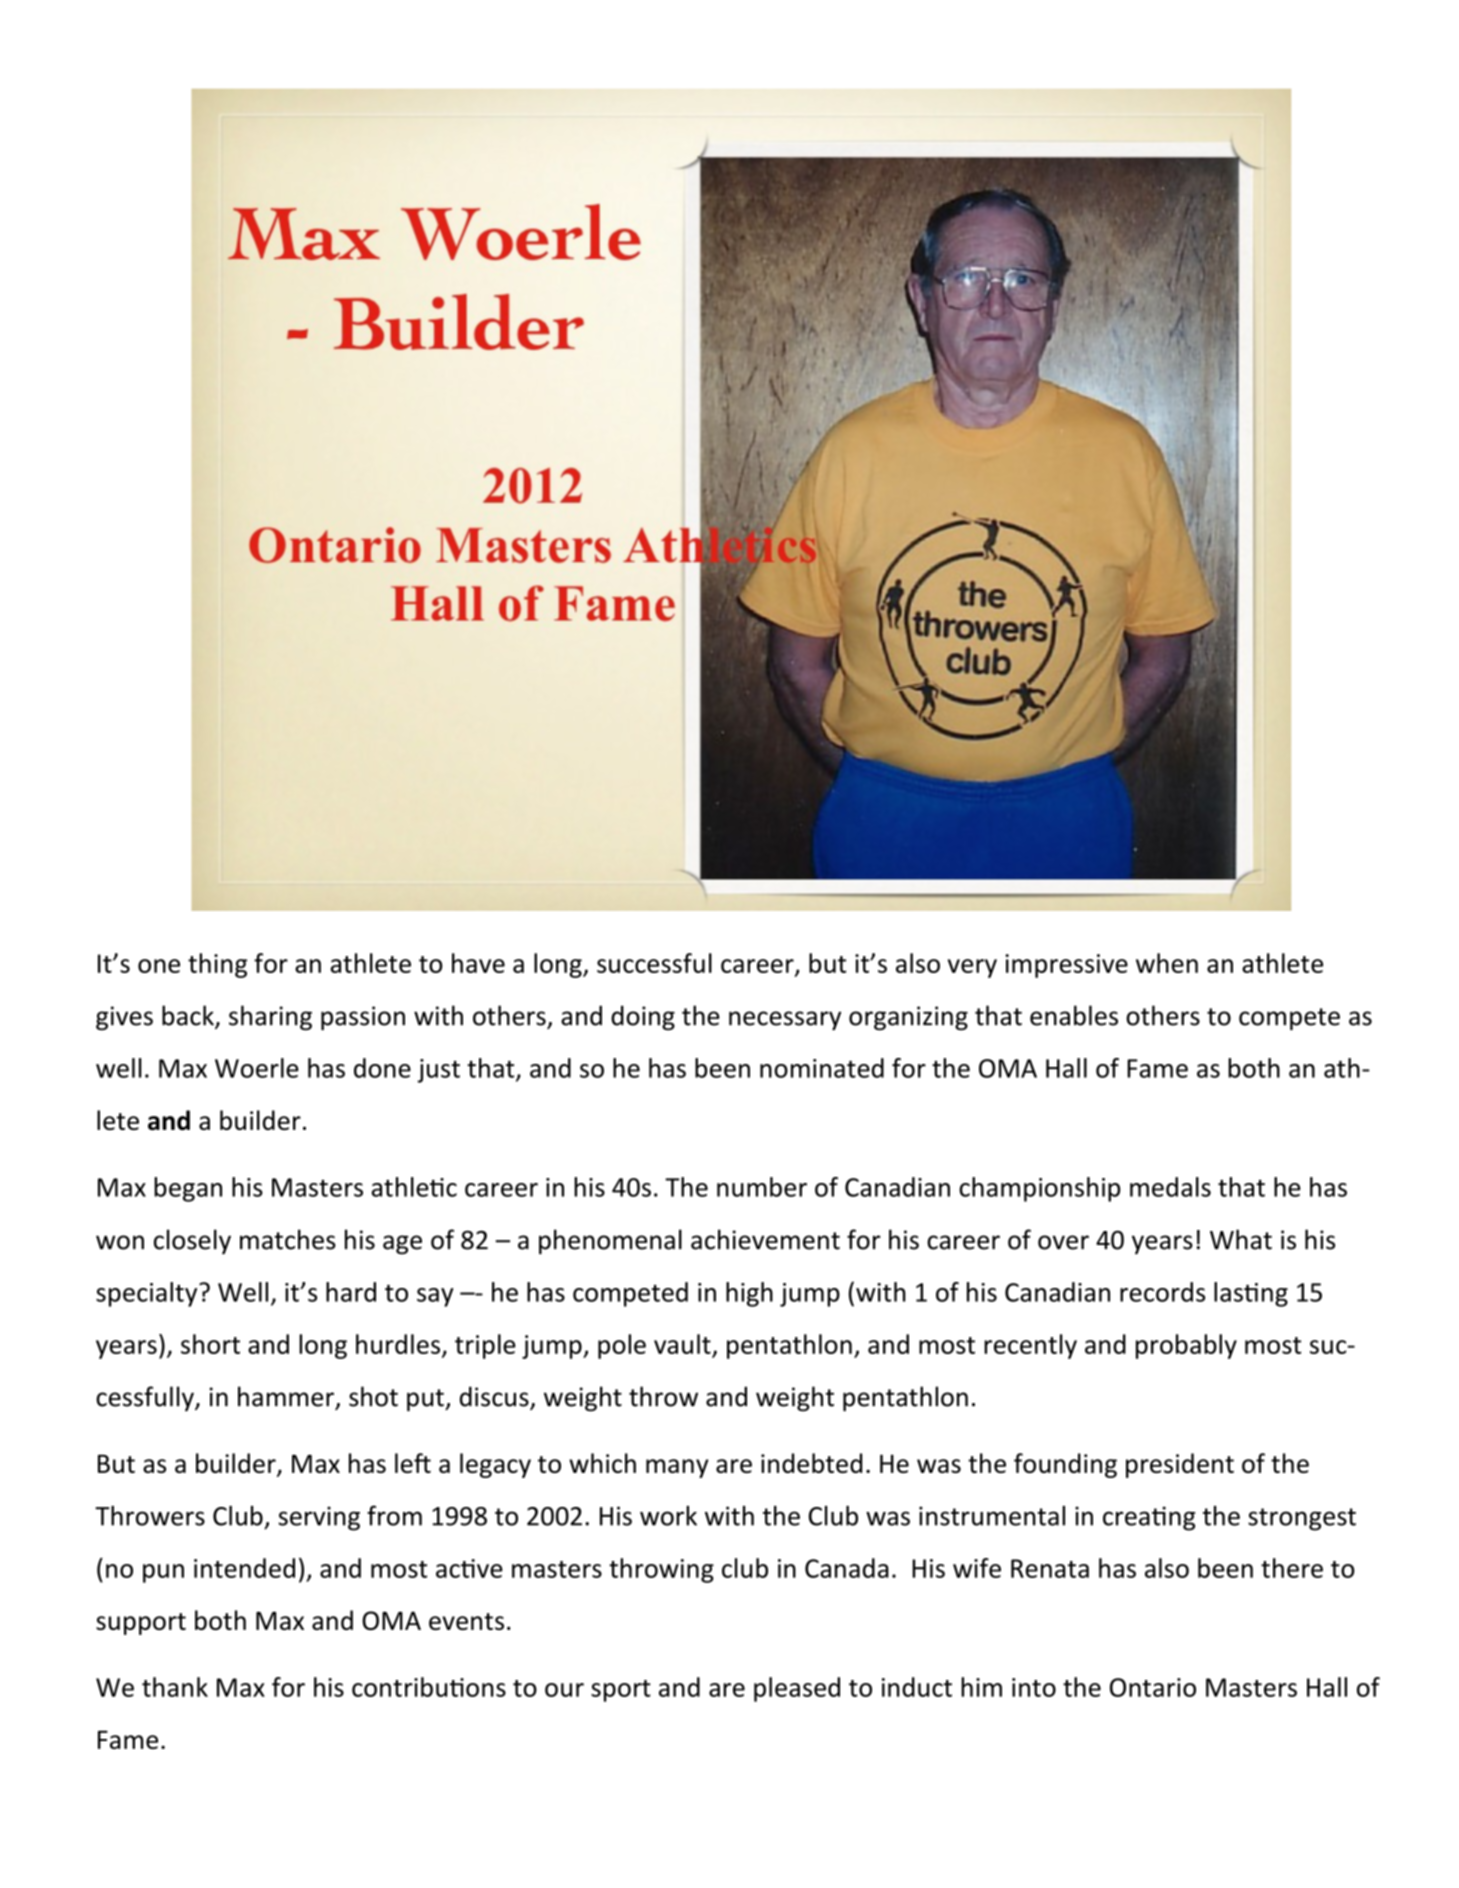  Describe the element at coordinates (654, 963) in the screenshot. I see `successful` at that location.
